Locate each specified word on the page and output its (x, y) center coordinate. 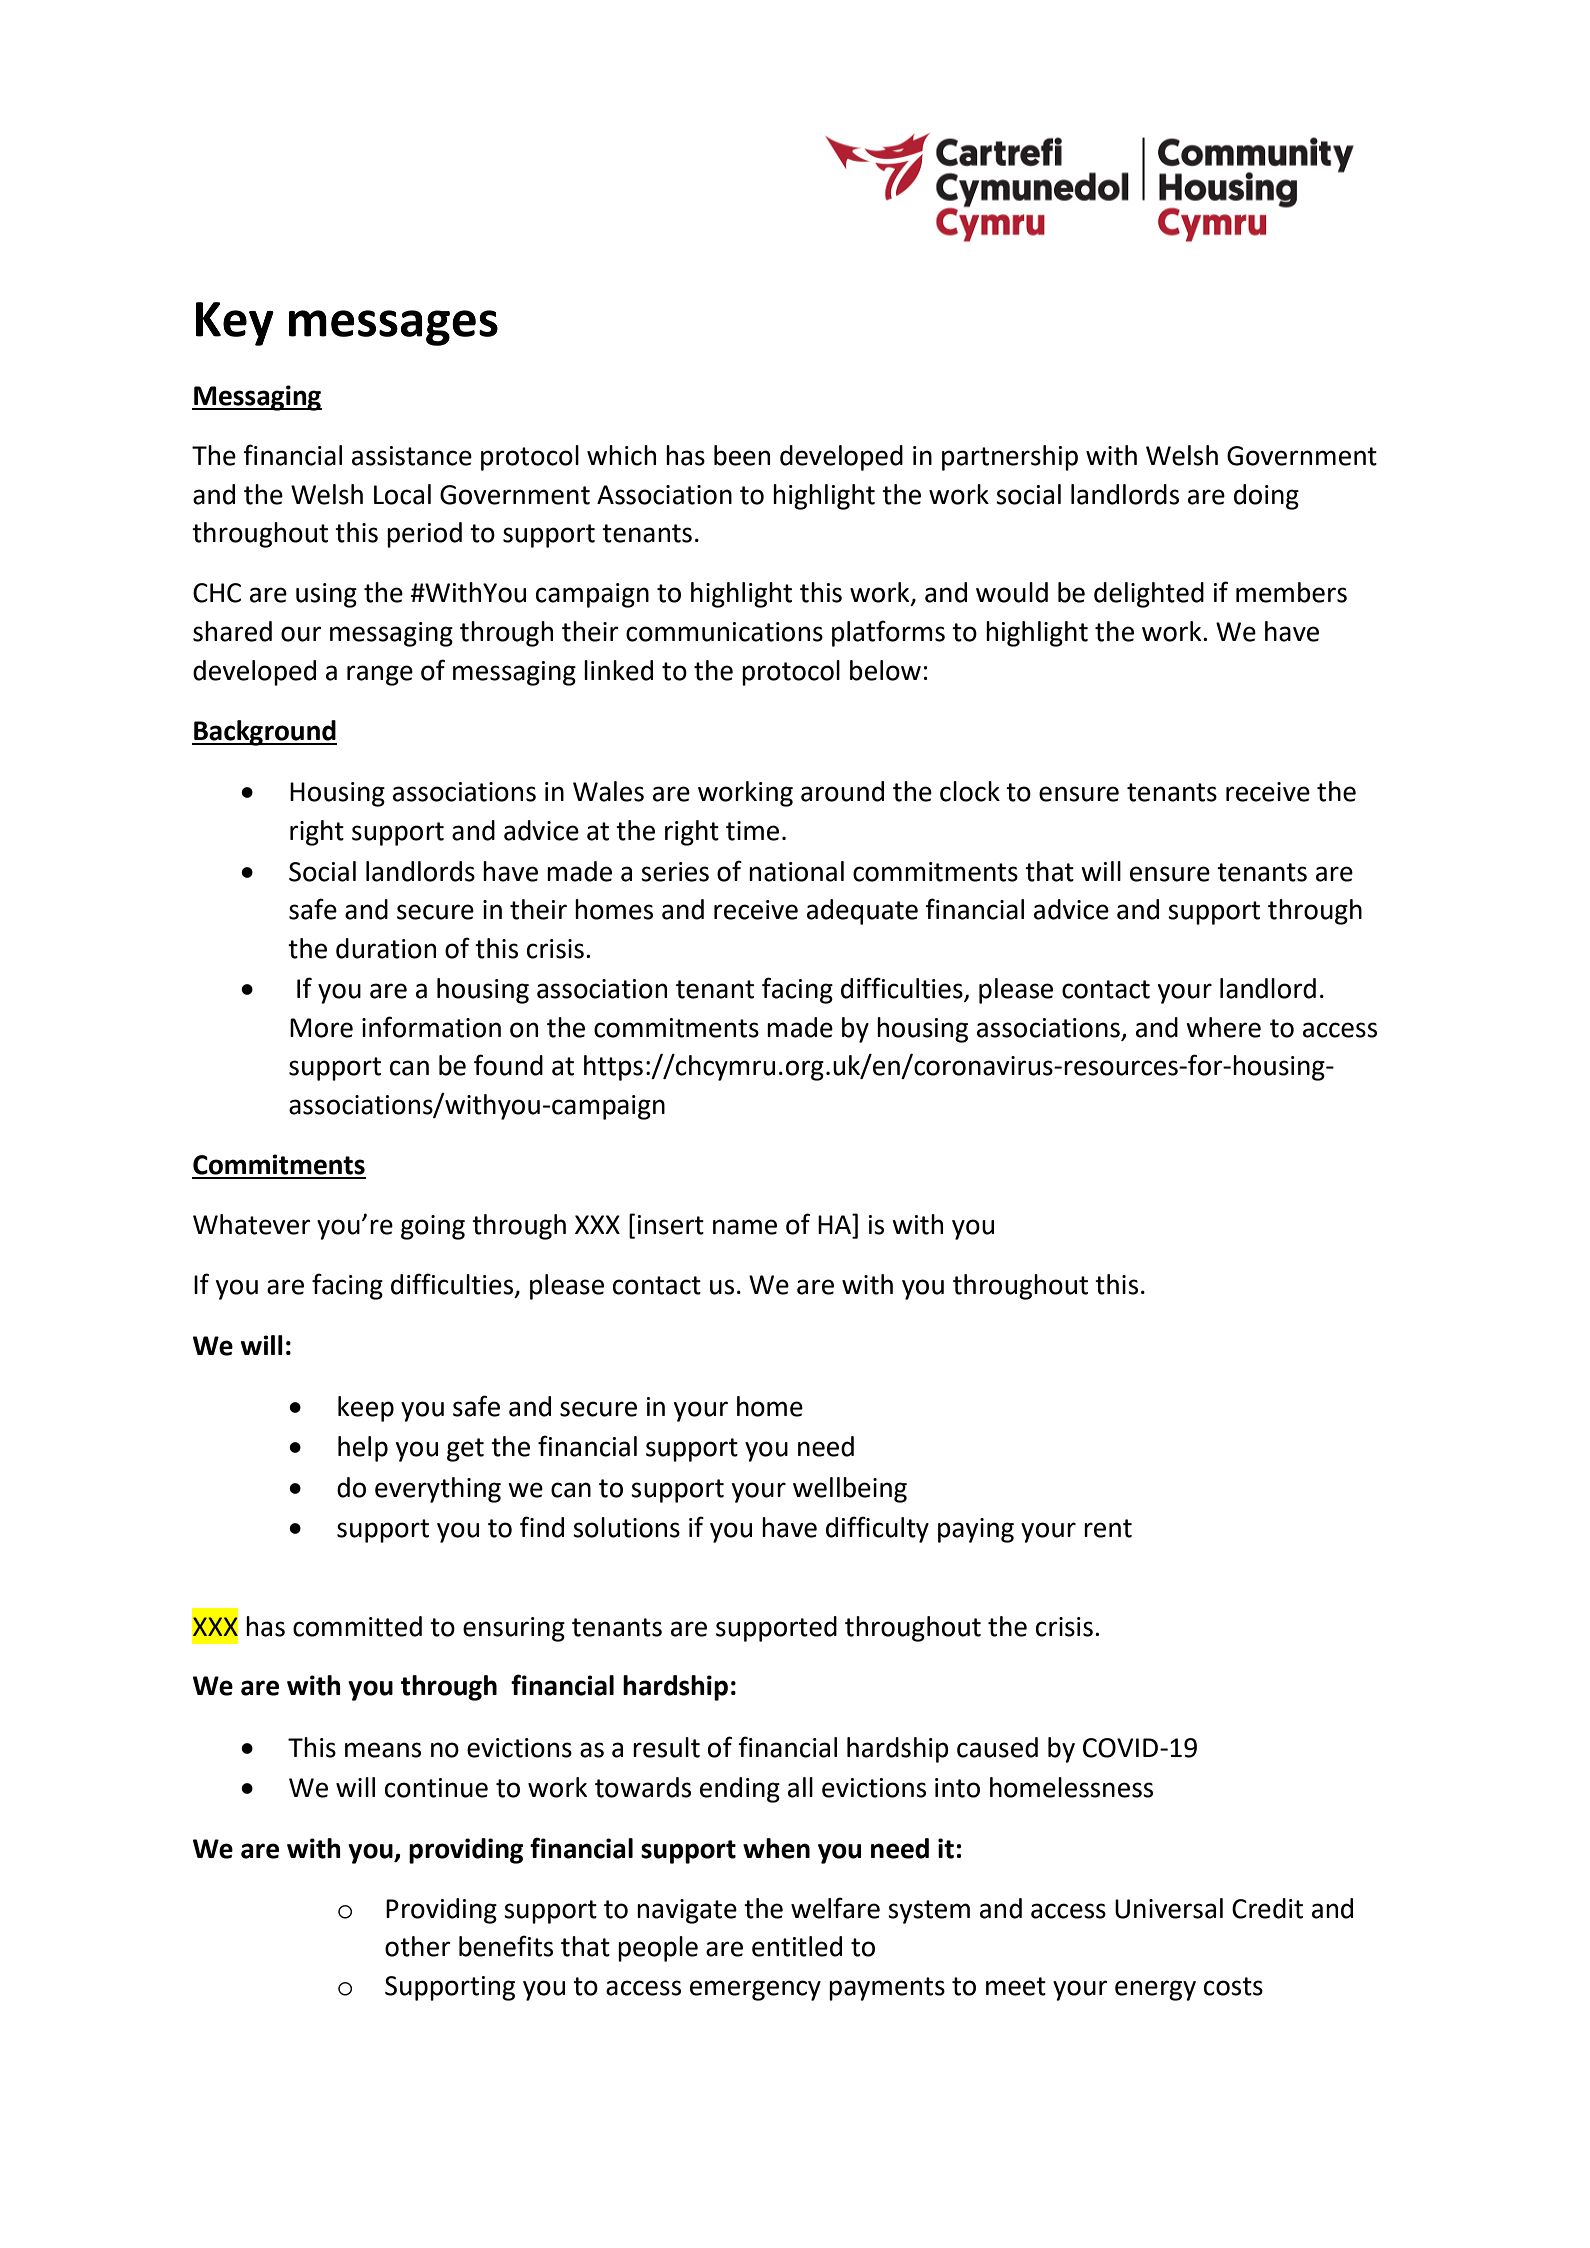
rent (1108, 1528)
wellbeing (850, 1490)
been (742, 455)
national (796, 871)
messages (393, 328)
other (418, 1946)
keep (366, 1409)
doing (1266, 497)
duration (386, 948)
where (1223, 1027)
